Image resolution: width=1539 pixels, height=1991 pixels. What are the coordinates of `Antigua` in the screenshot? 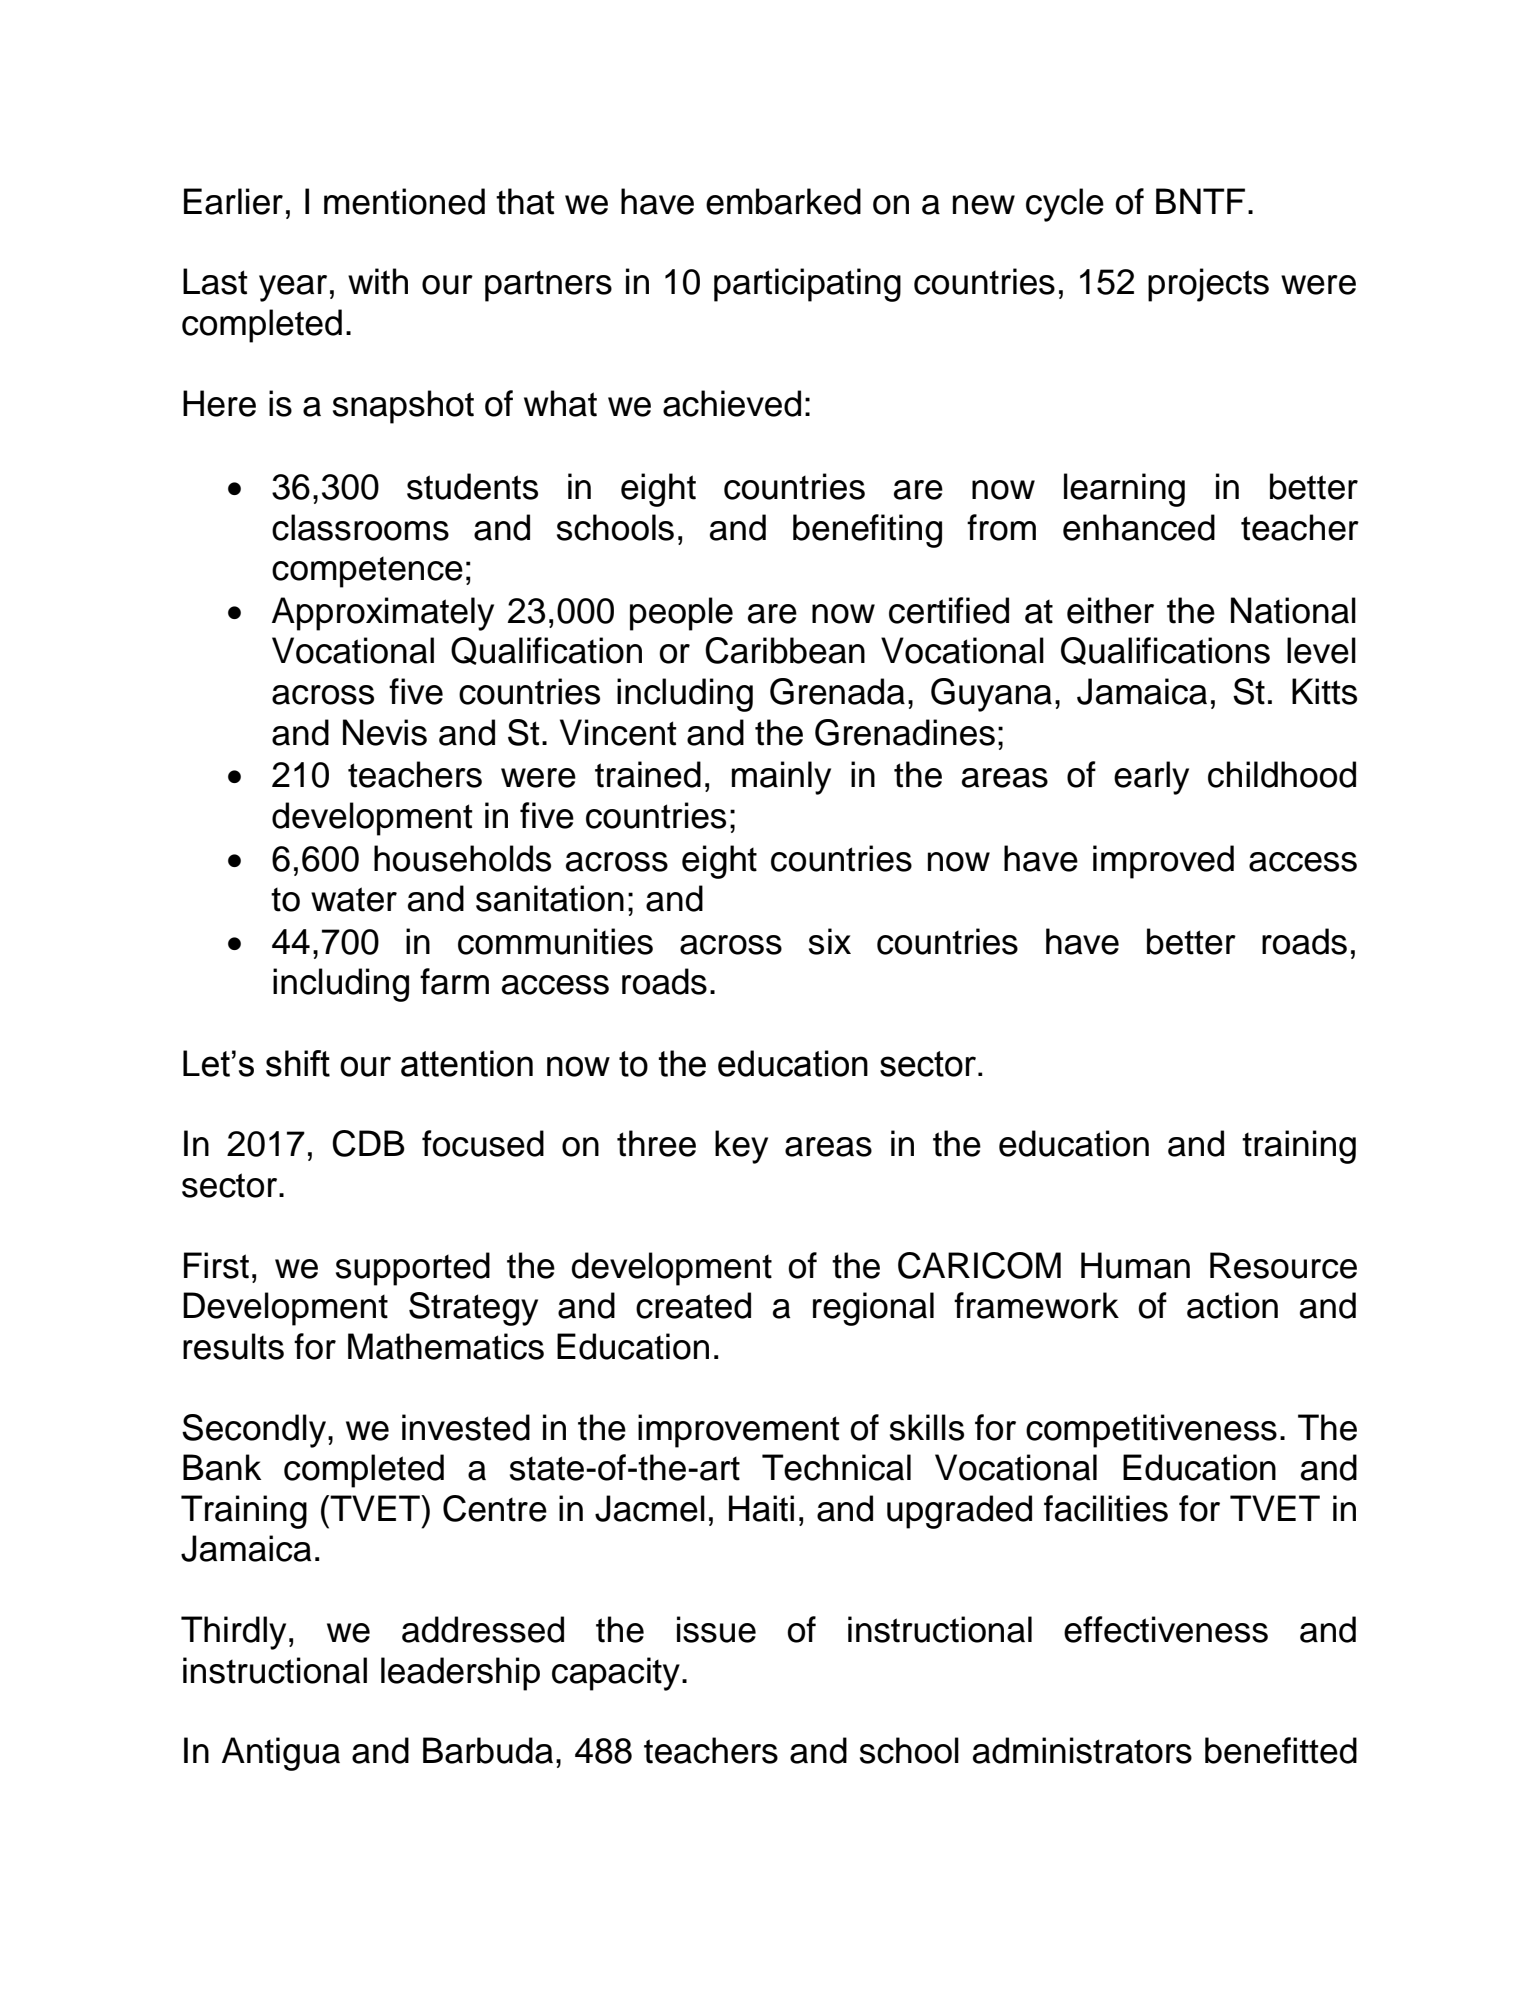 It's located at (281, 1754).
